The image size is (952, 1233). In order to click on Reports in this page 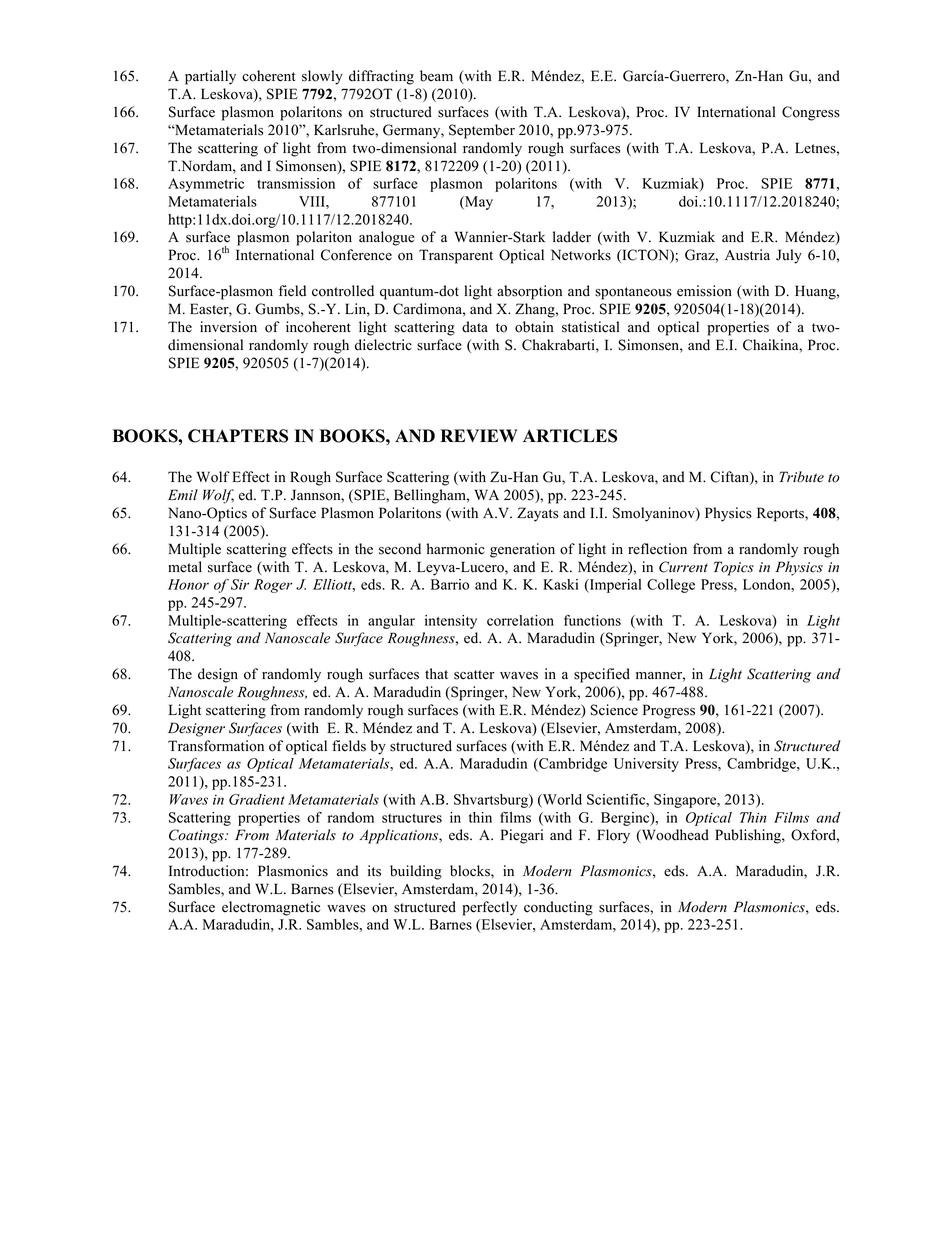, I will do `click(781, 514)`.
